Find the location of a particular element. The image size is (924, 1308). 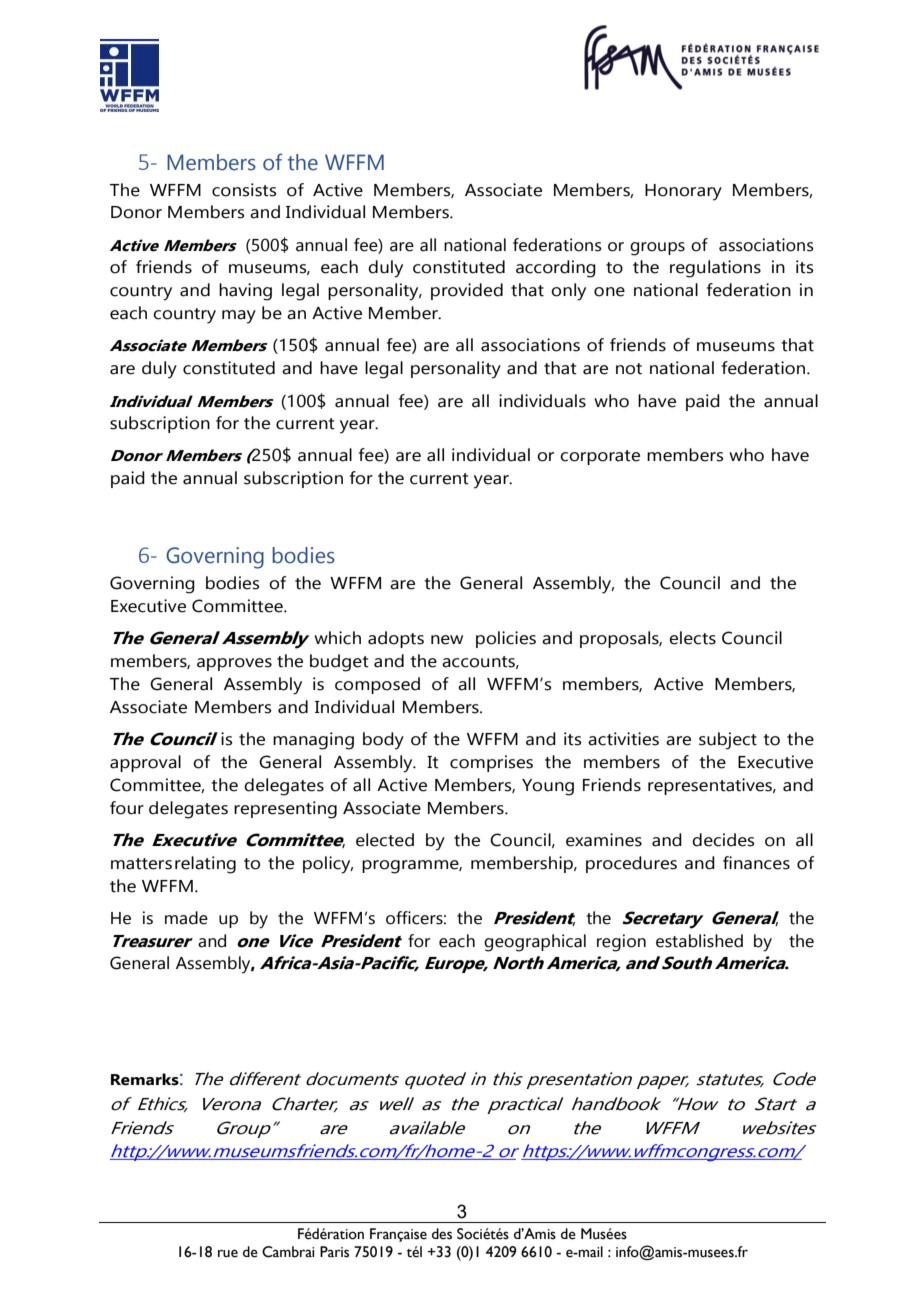

provided is located at coordinates (467, 291).
